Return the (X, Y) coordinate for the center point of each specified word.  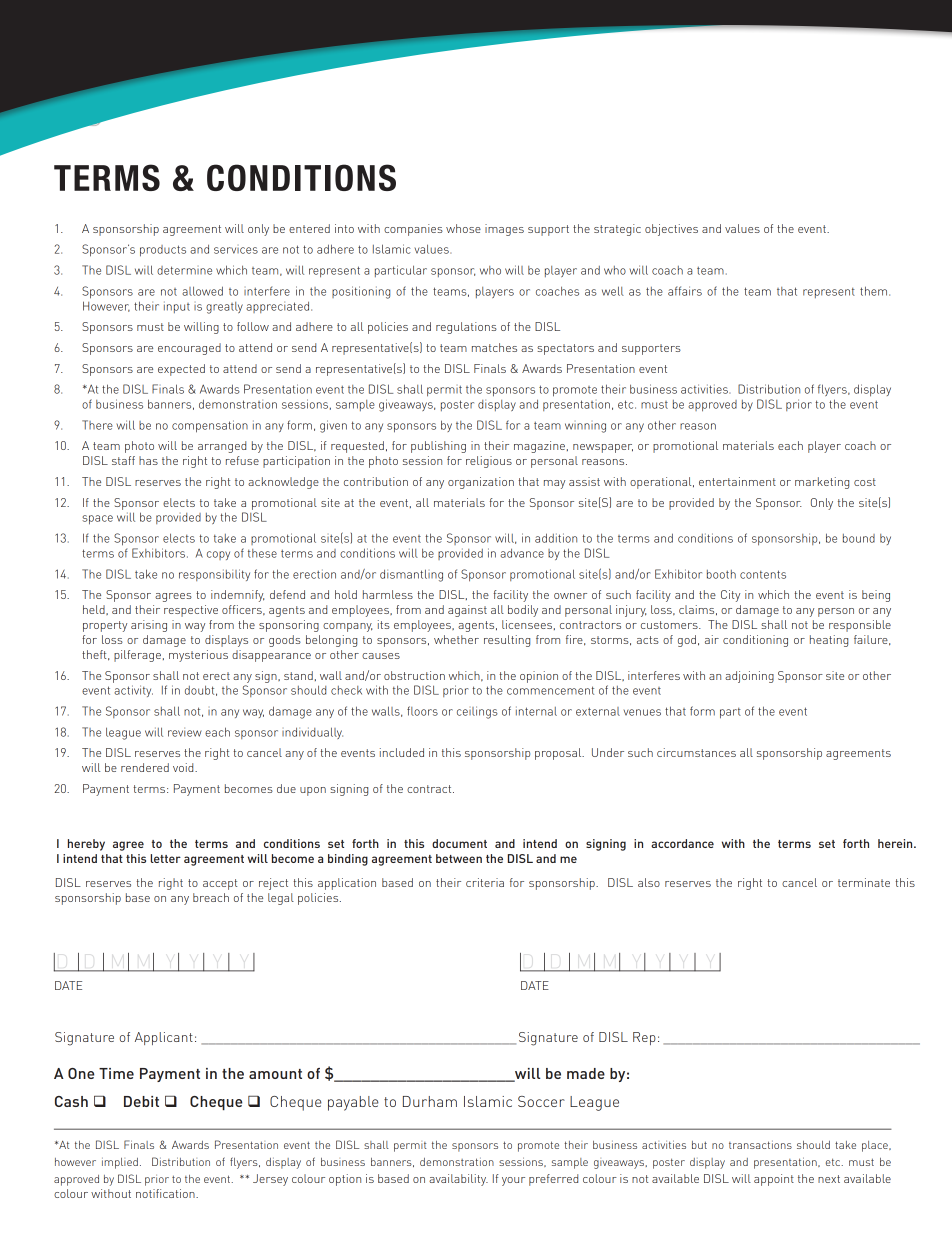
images (504, 230)
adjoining (749, 677)
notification (166, 1193)
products (163, 251)
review (185, 732)
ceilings (477, 712)
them (875, 291)
